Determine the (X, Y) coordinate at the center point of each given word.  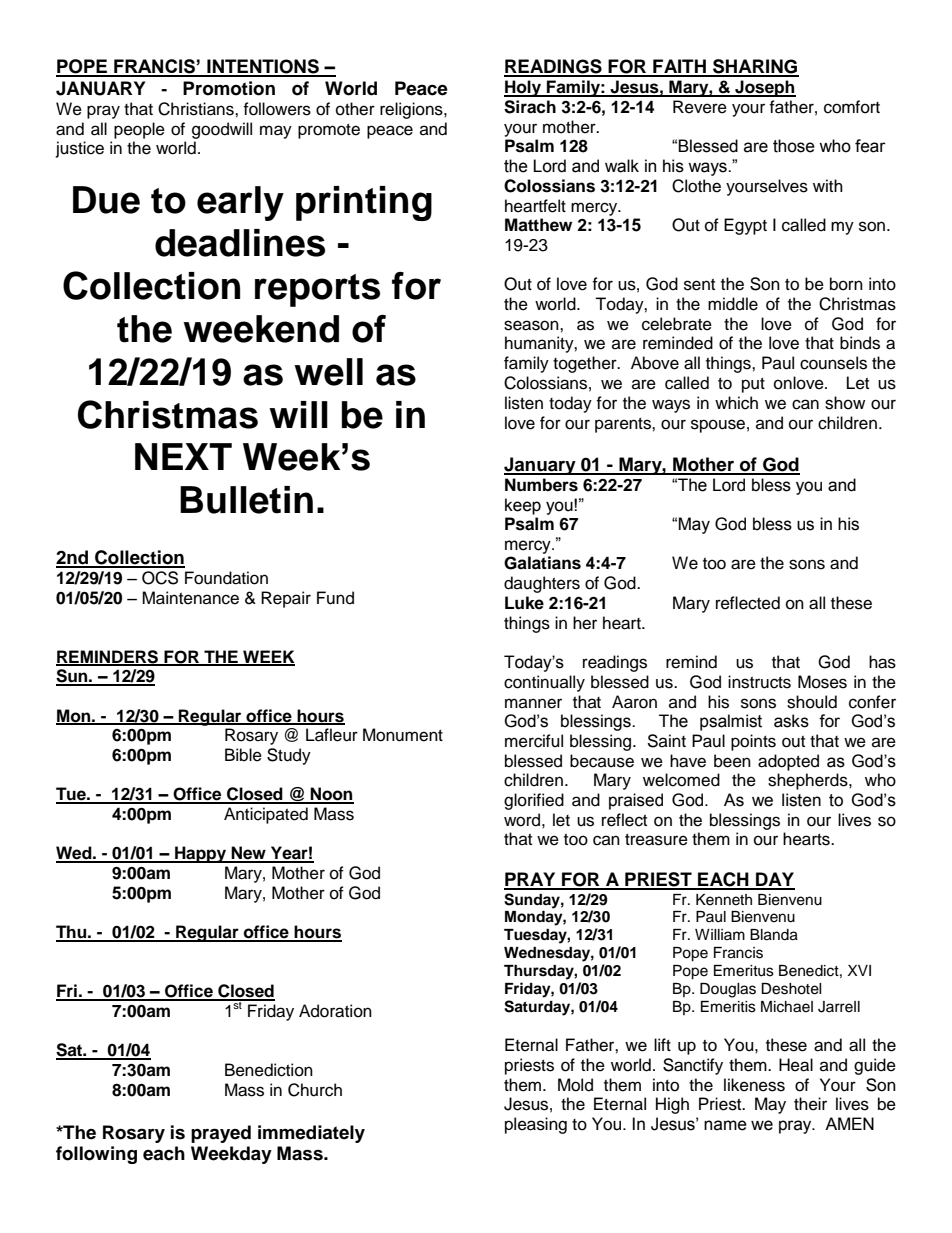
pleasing (536, 1125)
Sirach (530, 107)
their (810, 1104)
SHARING (755, 67)
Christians (197, 109)
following (96, 1155)
